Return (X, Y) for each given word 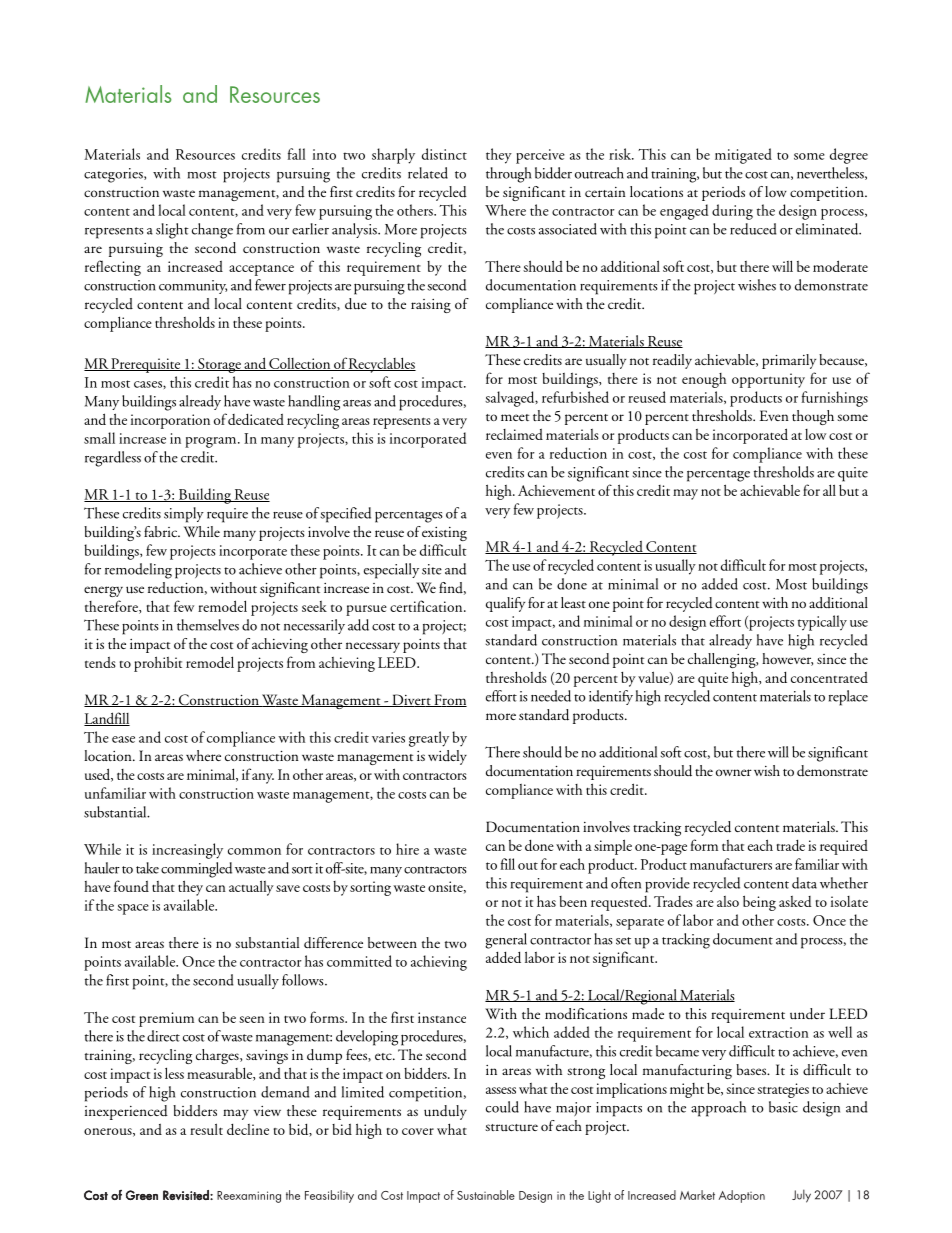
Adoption (742, 1196)
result (206, 1129)
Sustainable (486, 1195)
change (212, 231)
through (509, 175)
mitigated (743, 156)
